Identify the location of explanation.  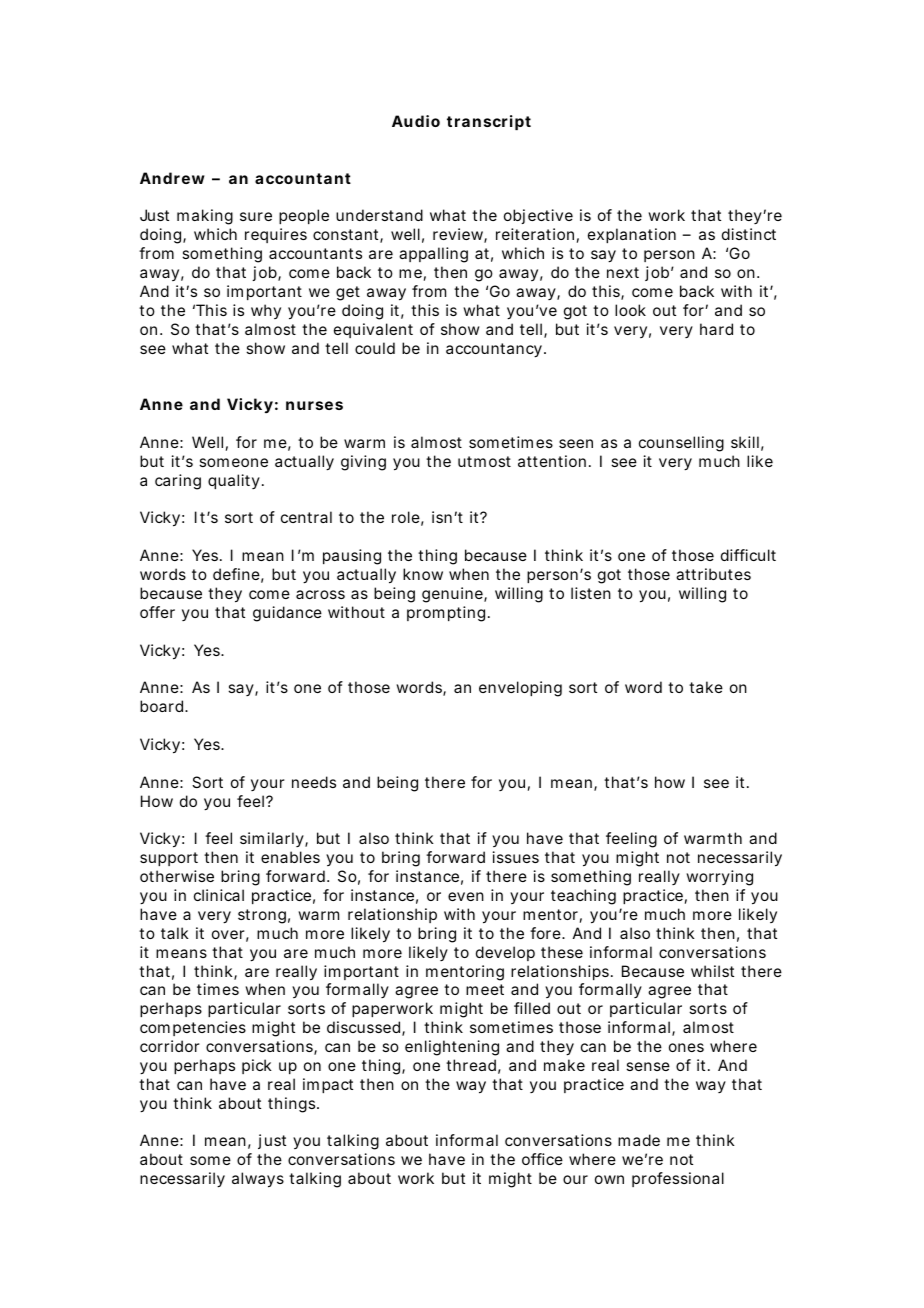
(632, 235).
